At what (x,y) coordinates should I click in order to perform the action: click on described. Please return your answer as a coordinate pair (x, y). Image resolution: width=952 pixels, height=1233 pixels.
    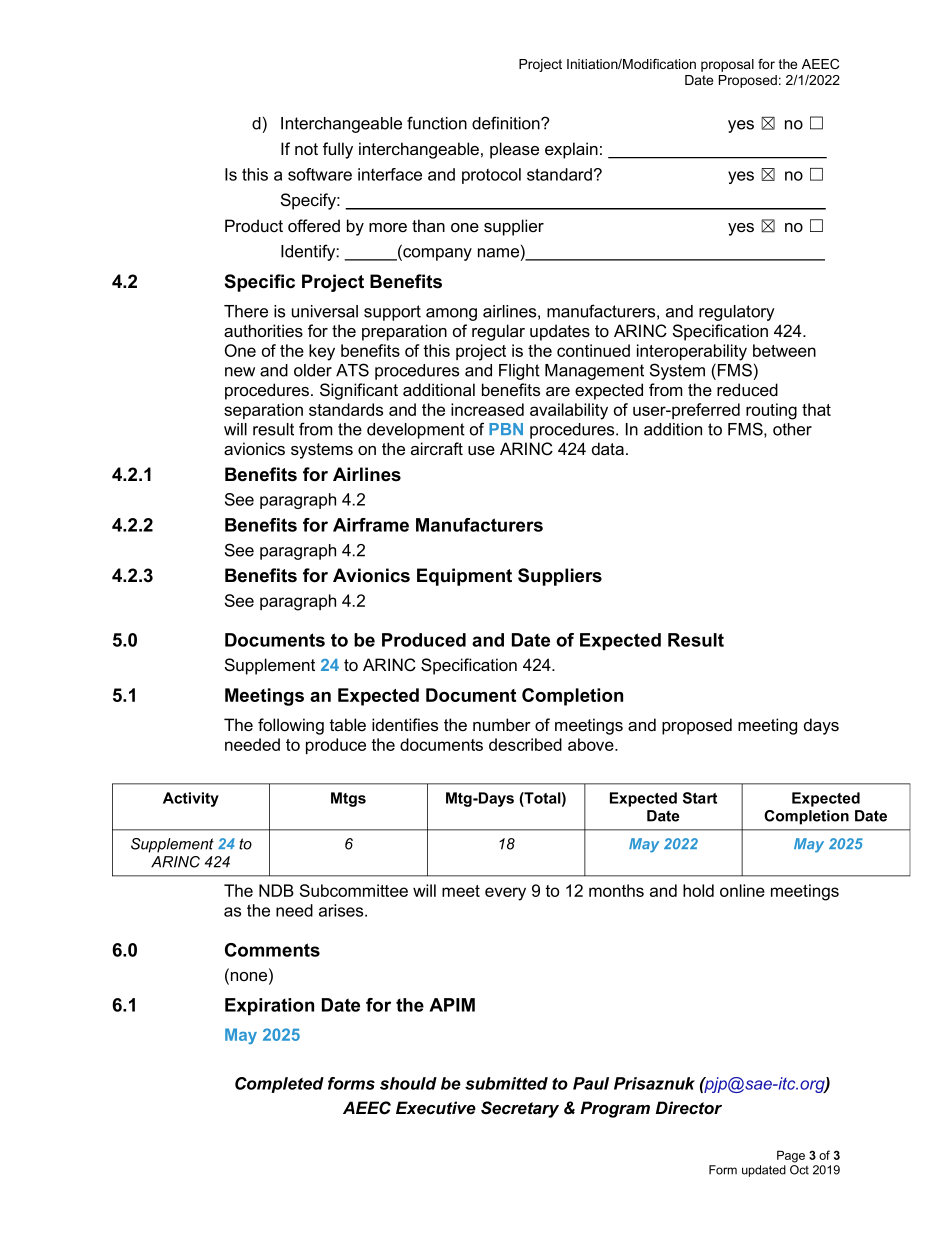
    Looking at the image, I should click on (525, 744).
